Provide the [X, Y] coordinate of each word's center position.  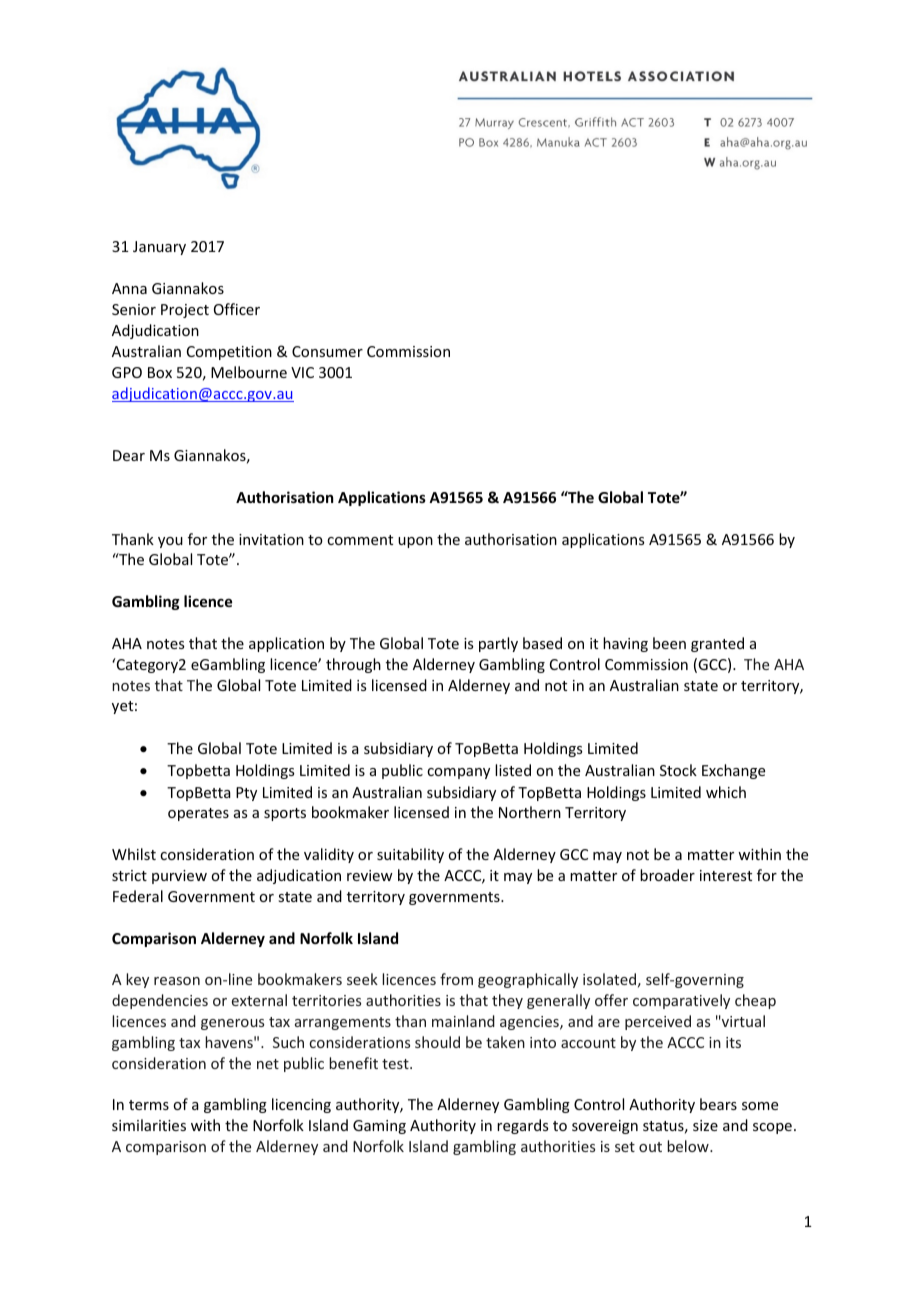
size [705, 1125]
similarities [149, 1125]
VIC [302, 372]
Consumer [327, 351]
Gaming [379, 1127]
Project [185, 311]
